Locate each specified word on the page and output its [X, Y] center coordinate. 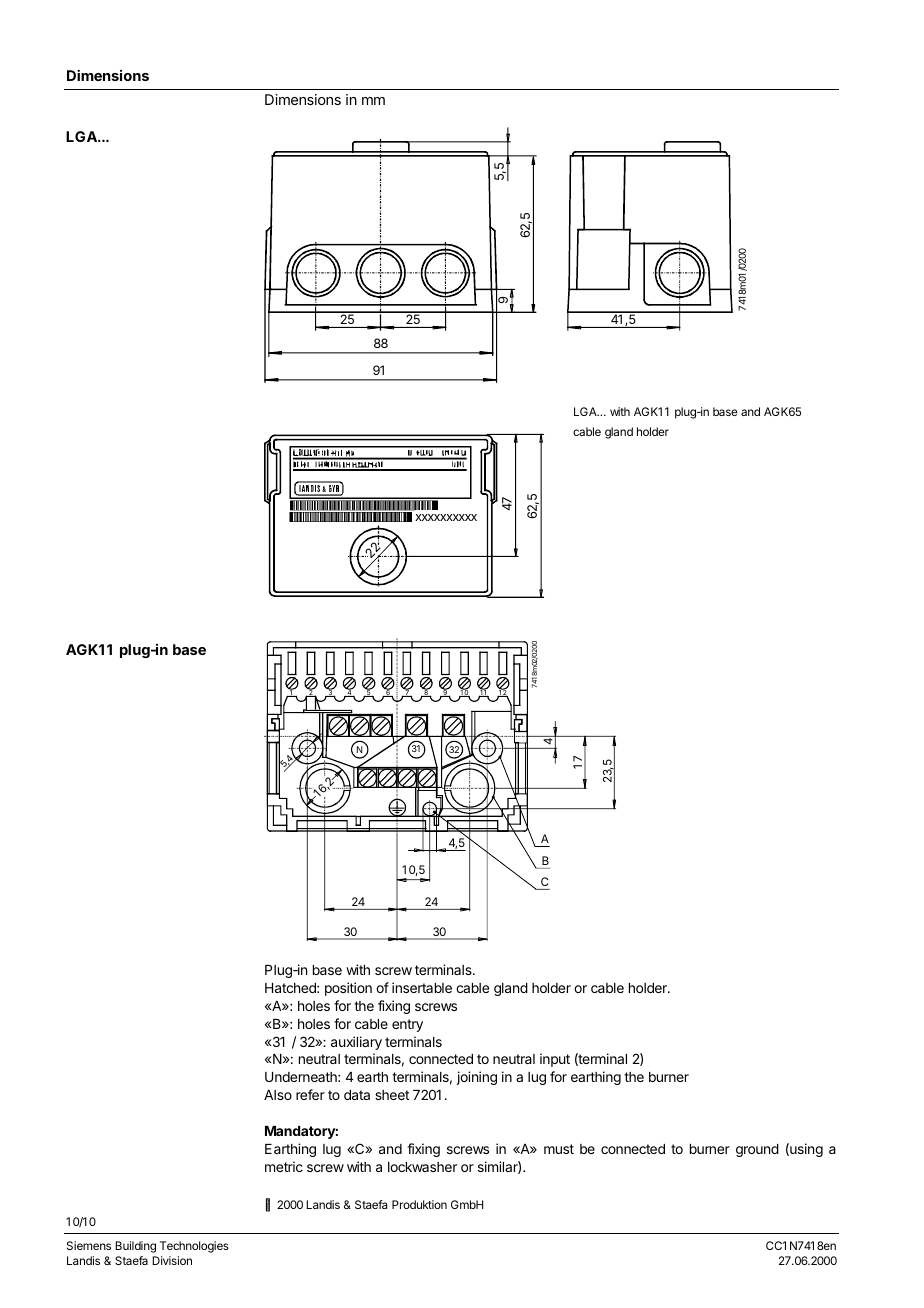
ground [757, 1150]
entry [407, 1025]
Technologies [194, 1247]
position [348, 989]
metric [284, 1166]
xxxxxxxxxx [446, 517]
